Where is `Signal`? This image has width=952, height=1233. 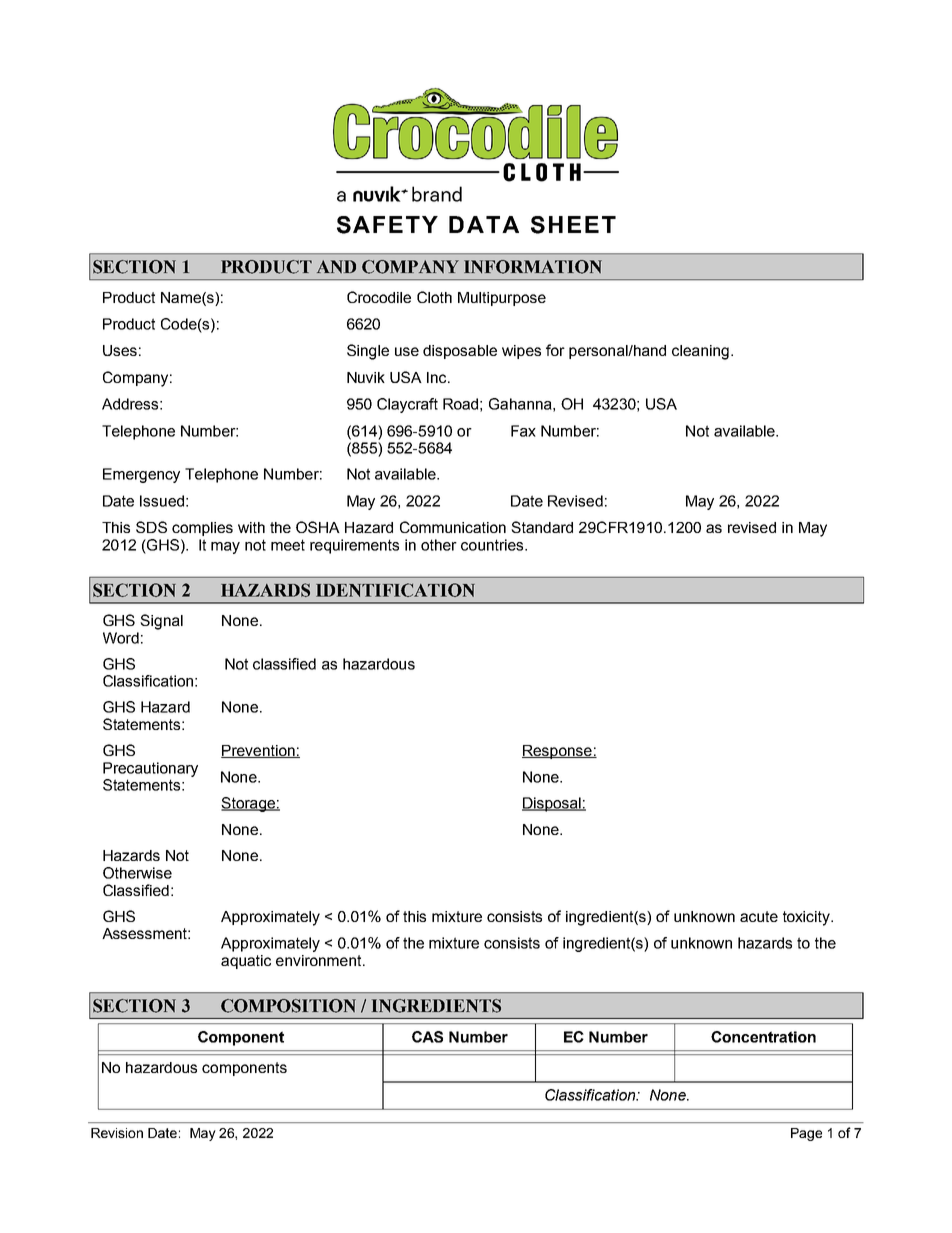
Signal is located at coordinates (161, 622).
